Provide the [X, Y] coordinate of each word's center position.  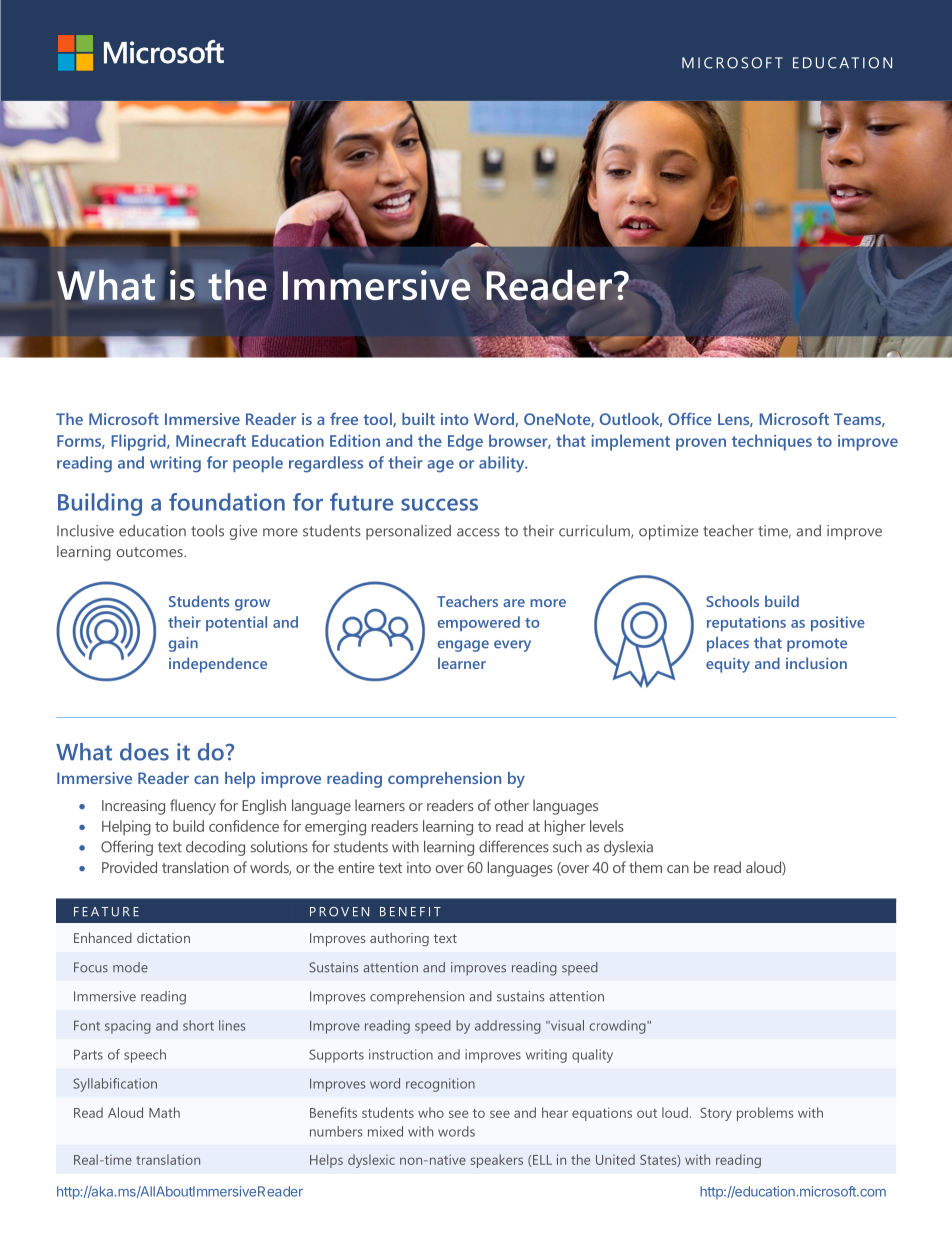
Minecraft [211, 440]
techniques [772, 442]
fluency [193, 807]
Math [164, 1112]
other [512, 805]
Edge [465, 442]
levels [607, 826]
